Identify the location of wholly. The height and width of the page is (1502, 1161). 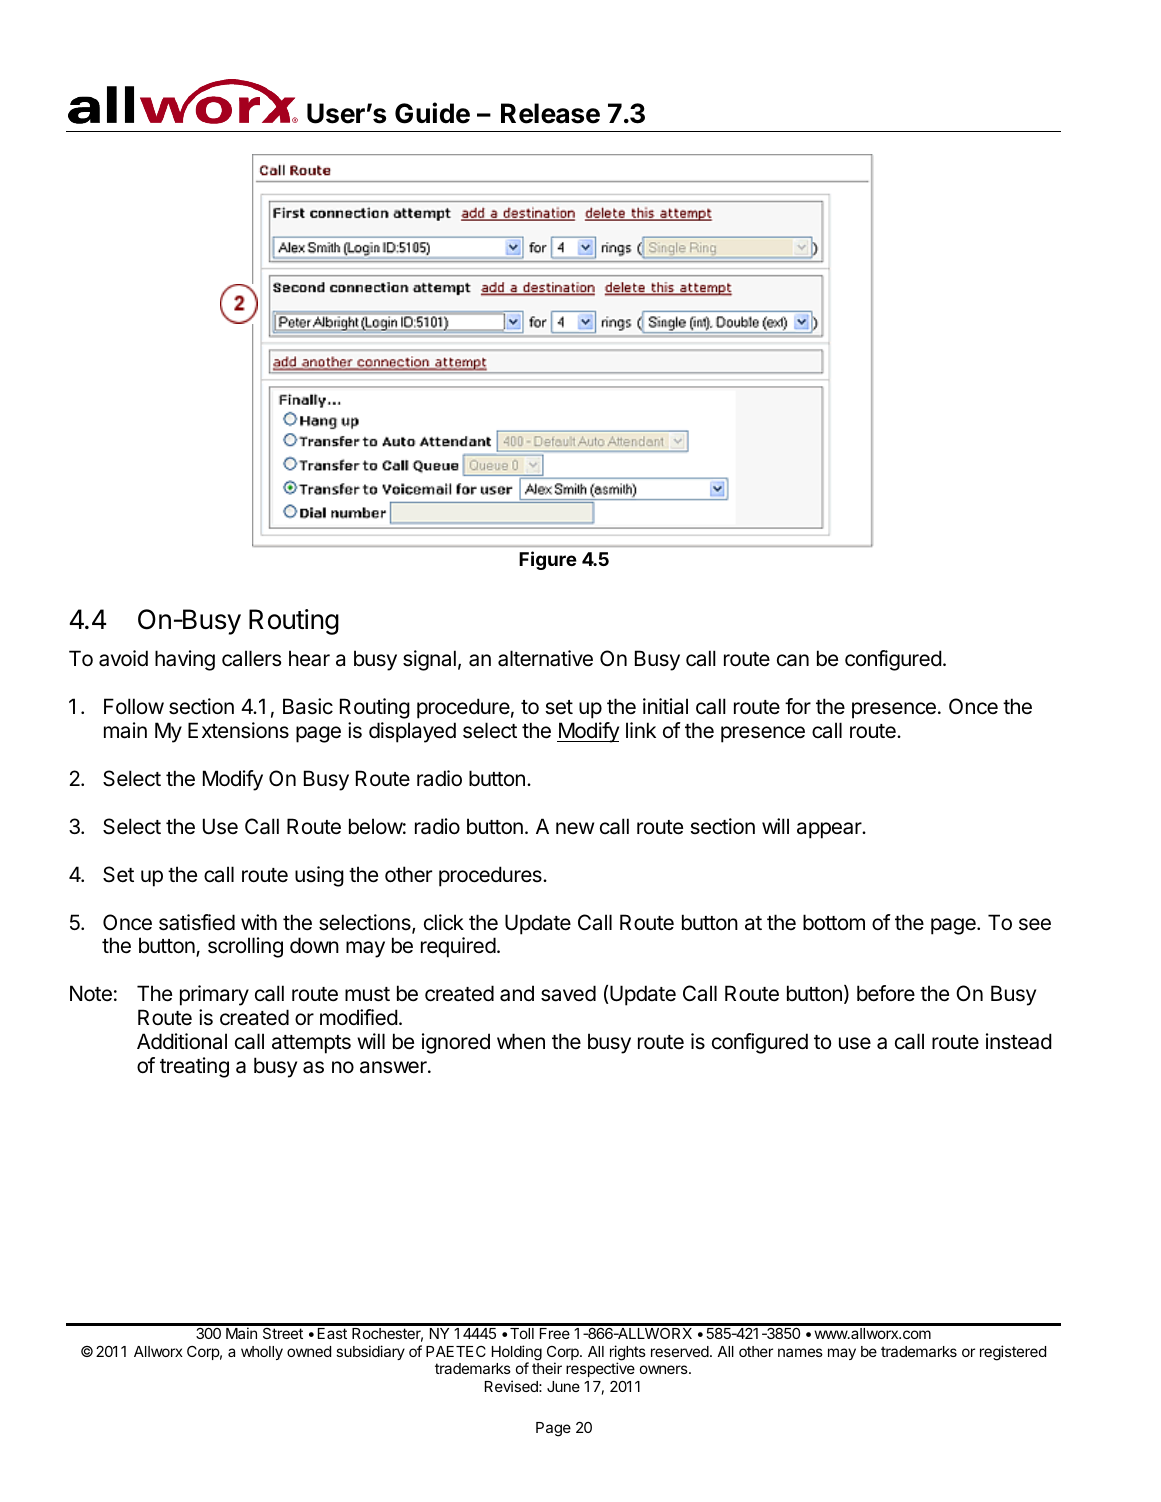
(262, 1353).
